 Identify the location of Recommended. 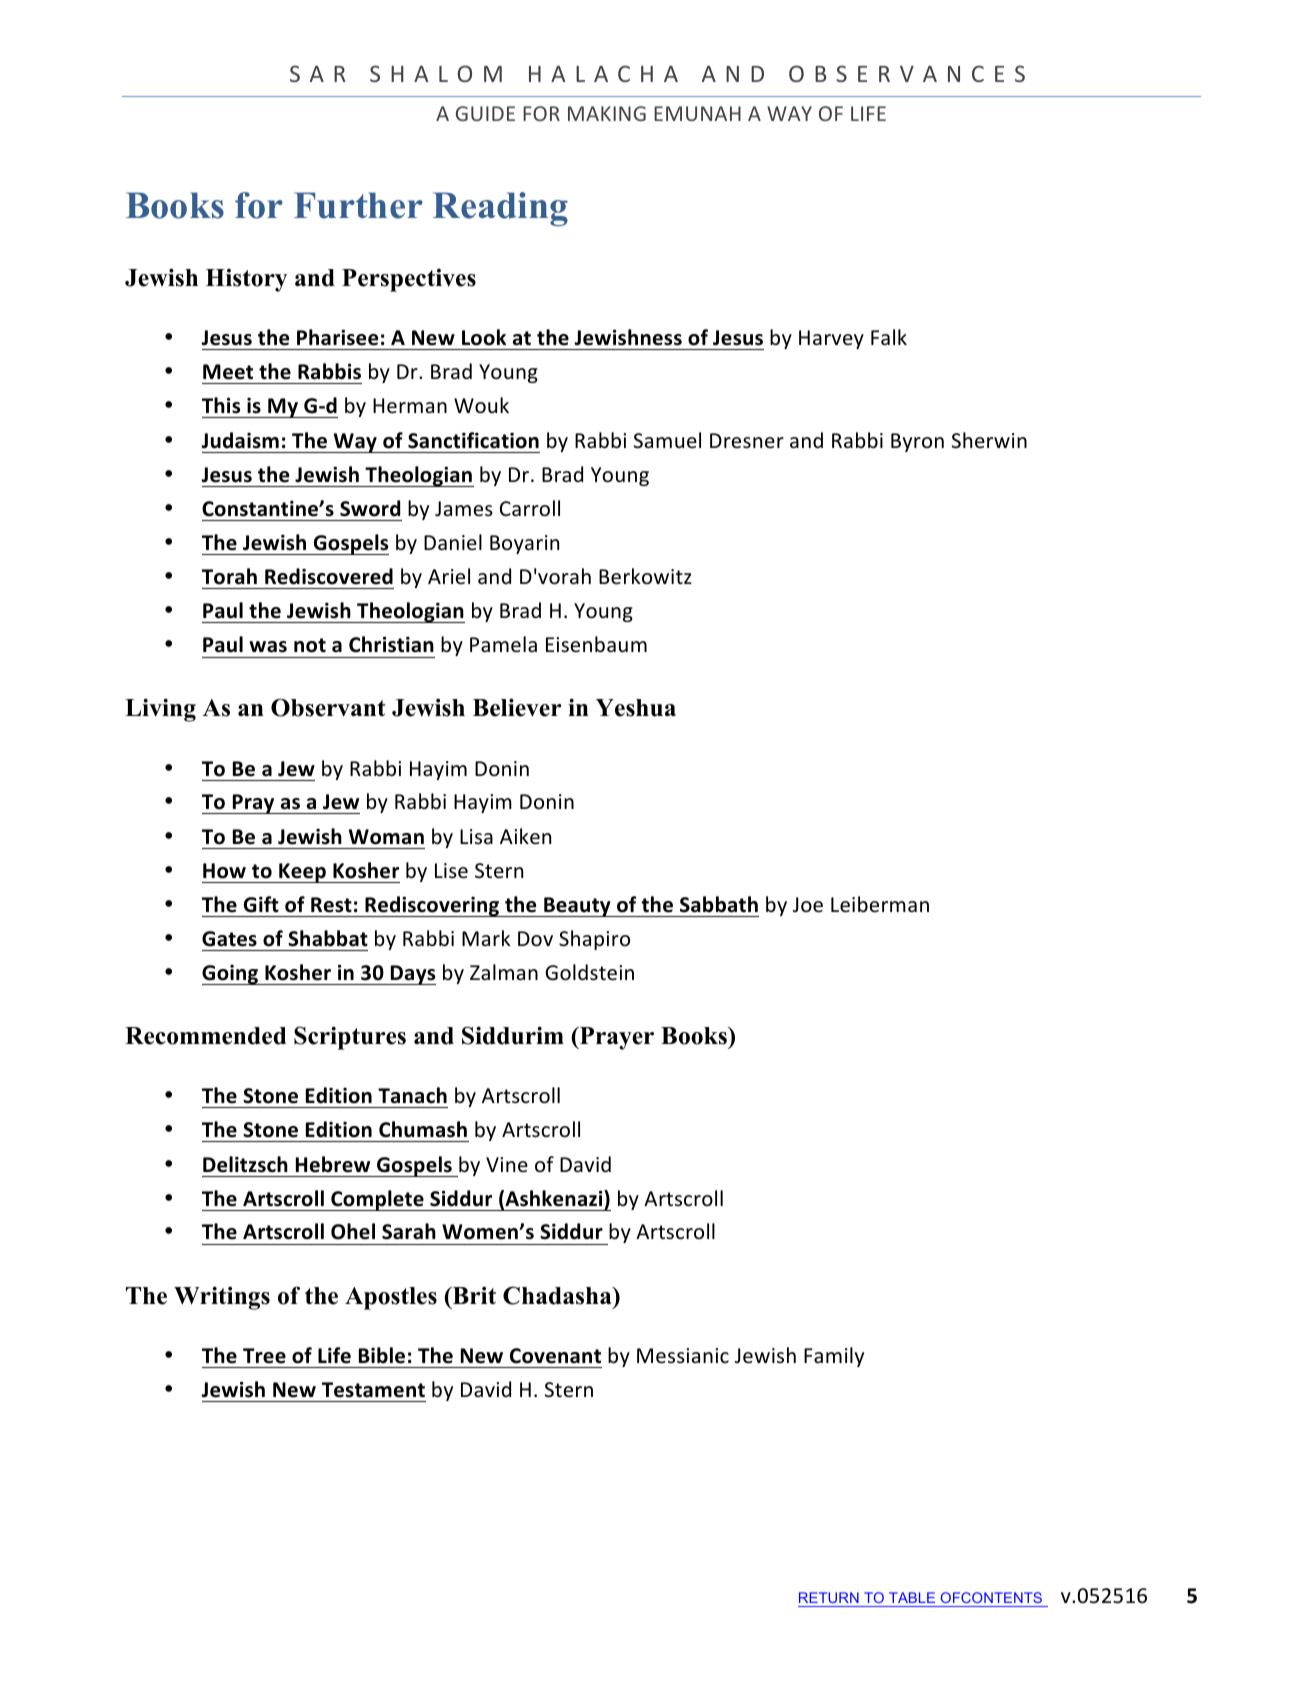
(205, 1036).
